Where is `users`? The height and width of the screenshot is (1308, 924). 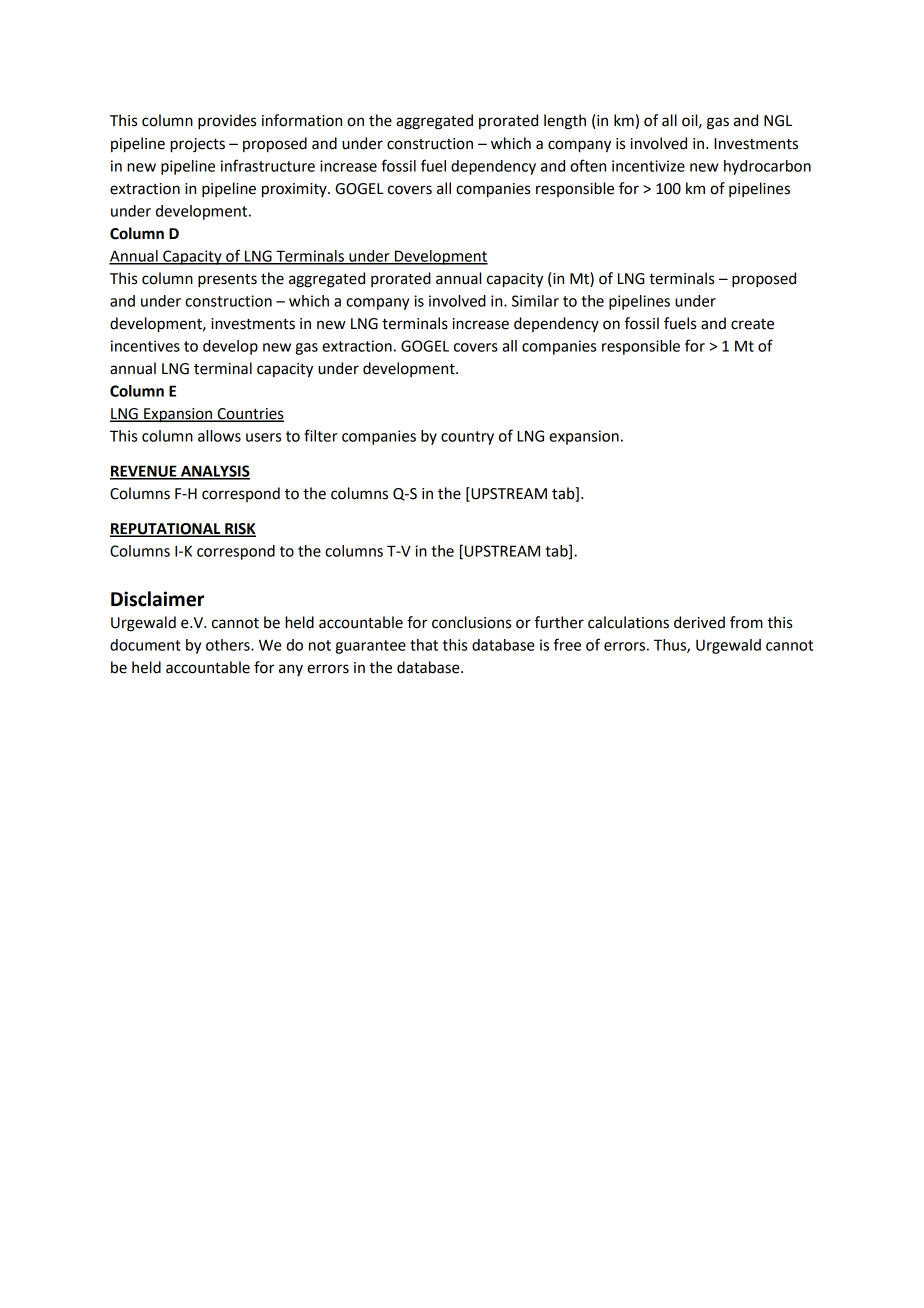 users is located at coordinates (263, 437).
